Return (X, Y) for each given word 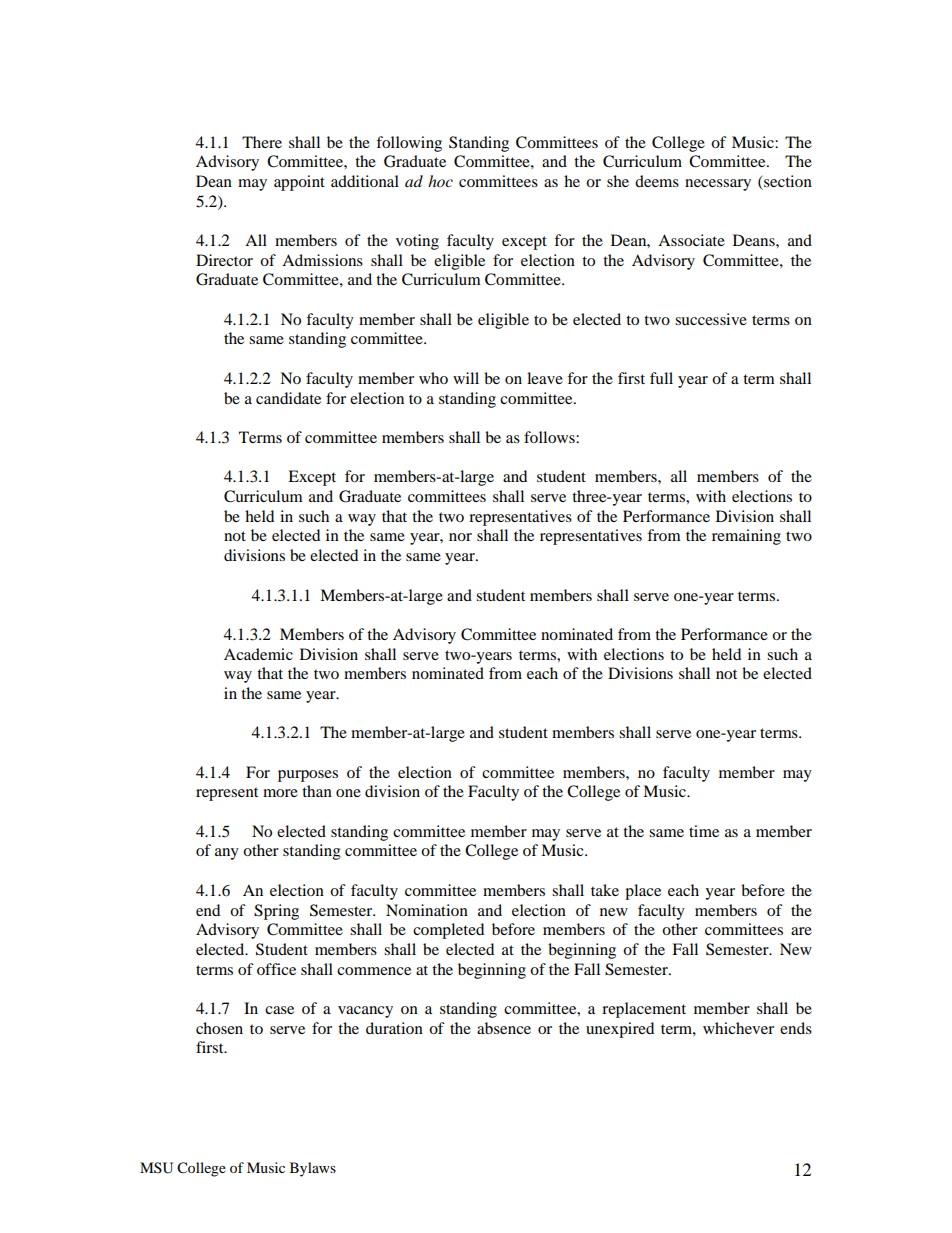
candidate (288, 398)
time (704, 831)
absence (504, 1028)
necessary (718, 185)
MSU (156, 1168)
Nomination (427, 910)
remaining (746, 537)
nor (460, 537)
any (227, 854)
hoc (440, 181)
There (262, 142)
